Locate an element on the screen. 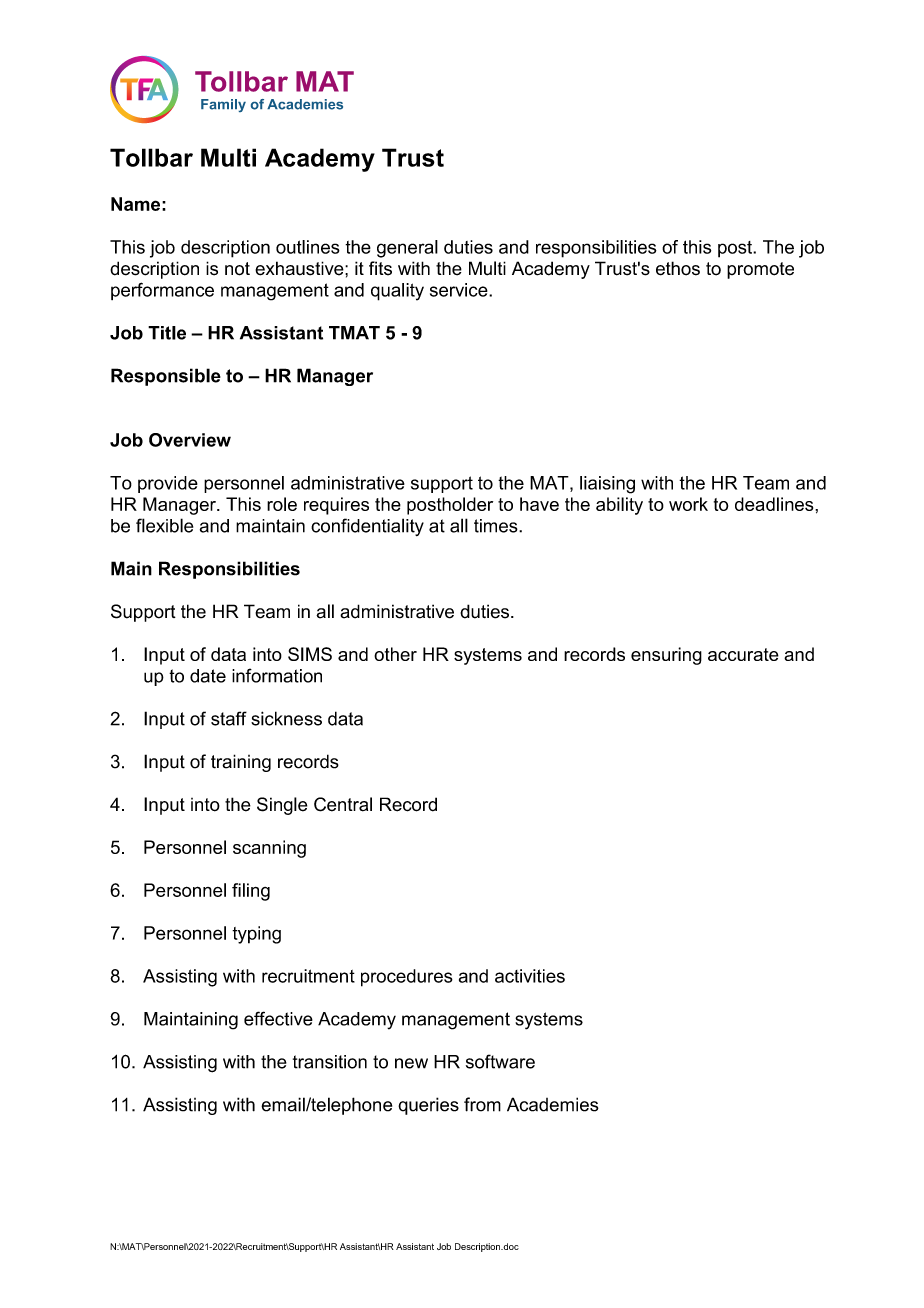 This screenshot has width=924, height=1308. service is located at coordinates (460, 290).
